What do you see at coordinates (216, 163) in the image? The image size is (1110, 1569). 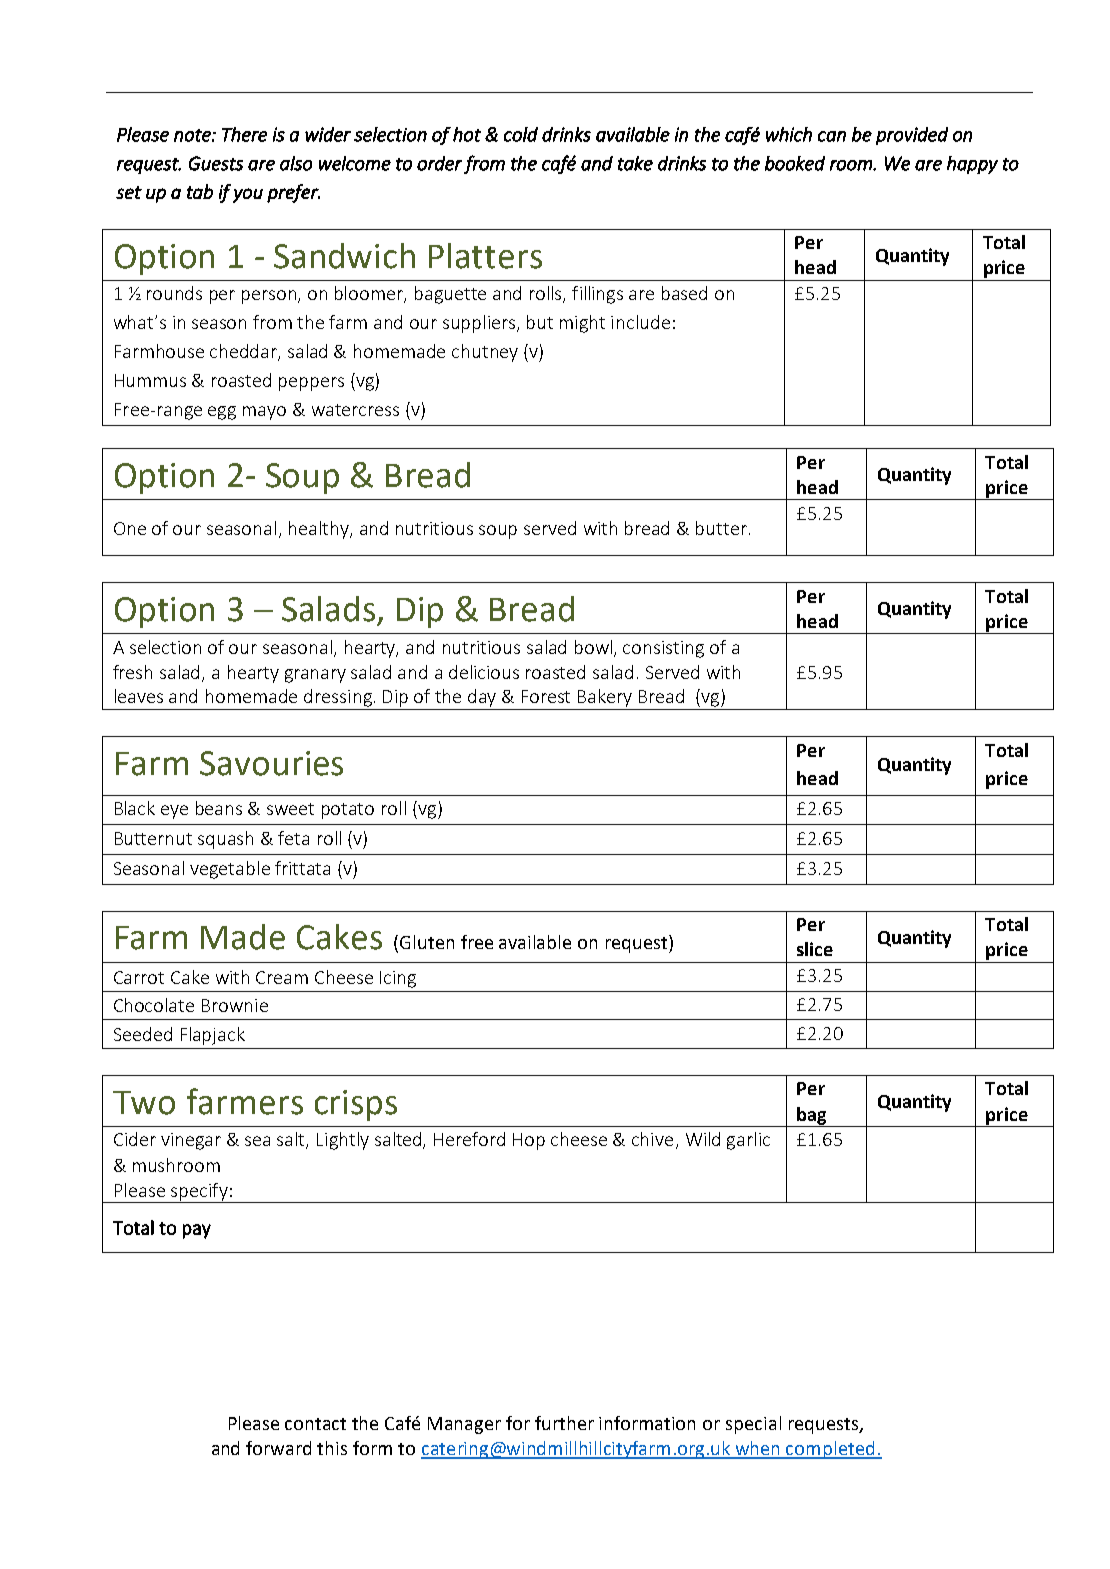 I see `Guests` at bounding box center [216, 163].
